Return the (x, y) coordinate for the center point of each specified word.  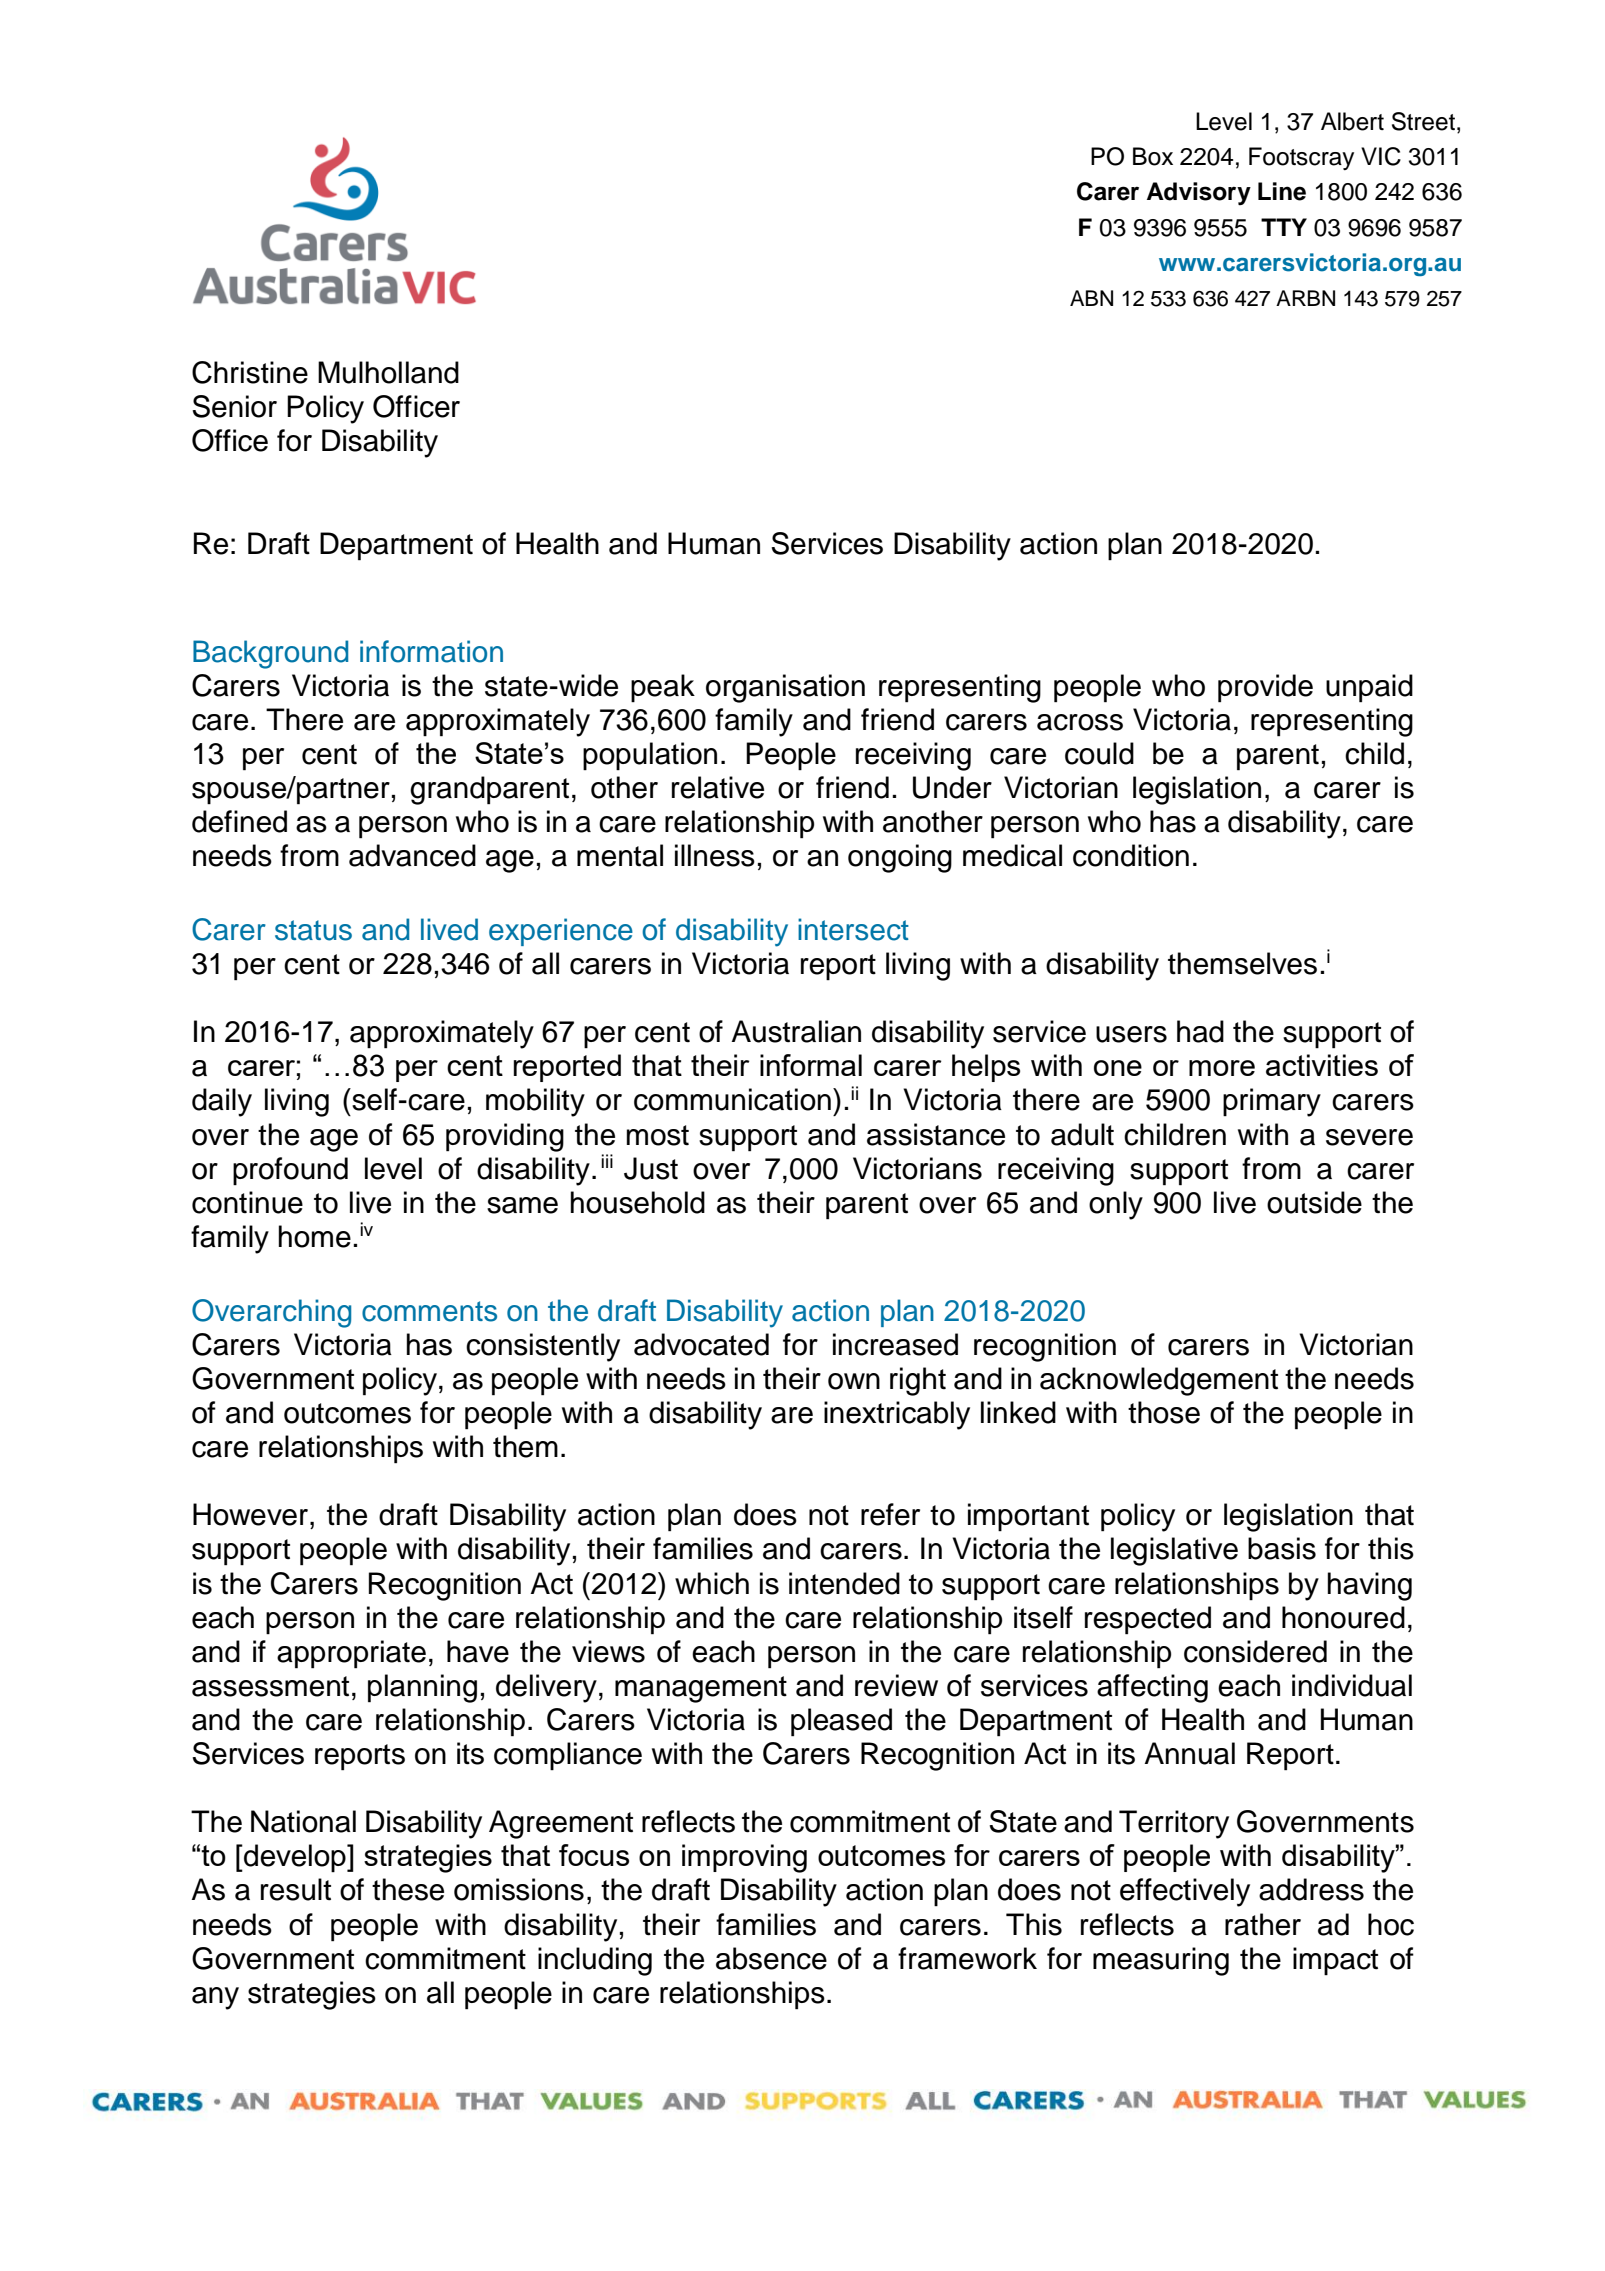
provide (1265, 688)
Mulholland (388, 372)
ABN (1091, 298)
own (854, 1381)
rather (1263, 1924)
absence (771, 1958)
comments (429, 1311)
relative (718, 787)
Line (1282, 191)
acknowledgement (1159, 1381)
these (408, 1889)
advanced (412, 855)
